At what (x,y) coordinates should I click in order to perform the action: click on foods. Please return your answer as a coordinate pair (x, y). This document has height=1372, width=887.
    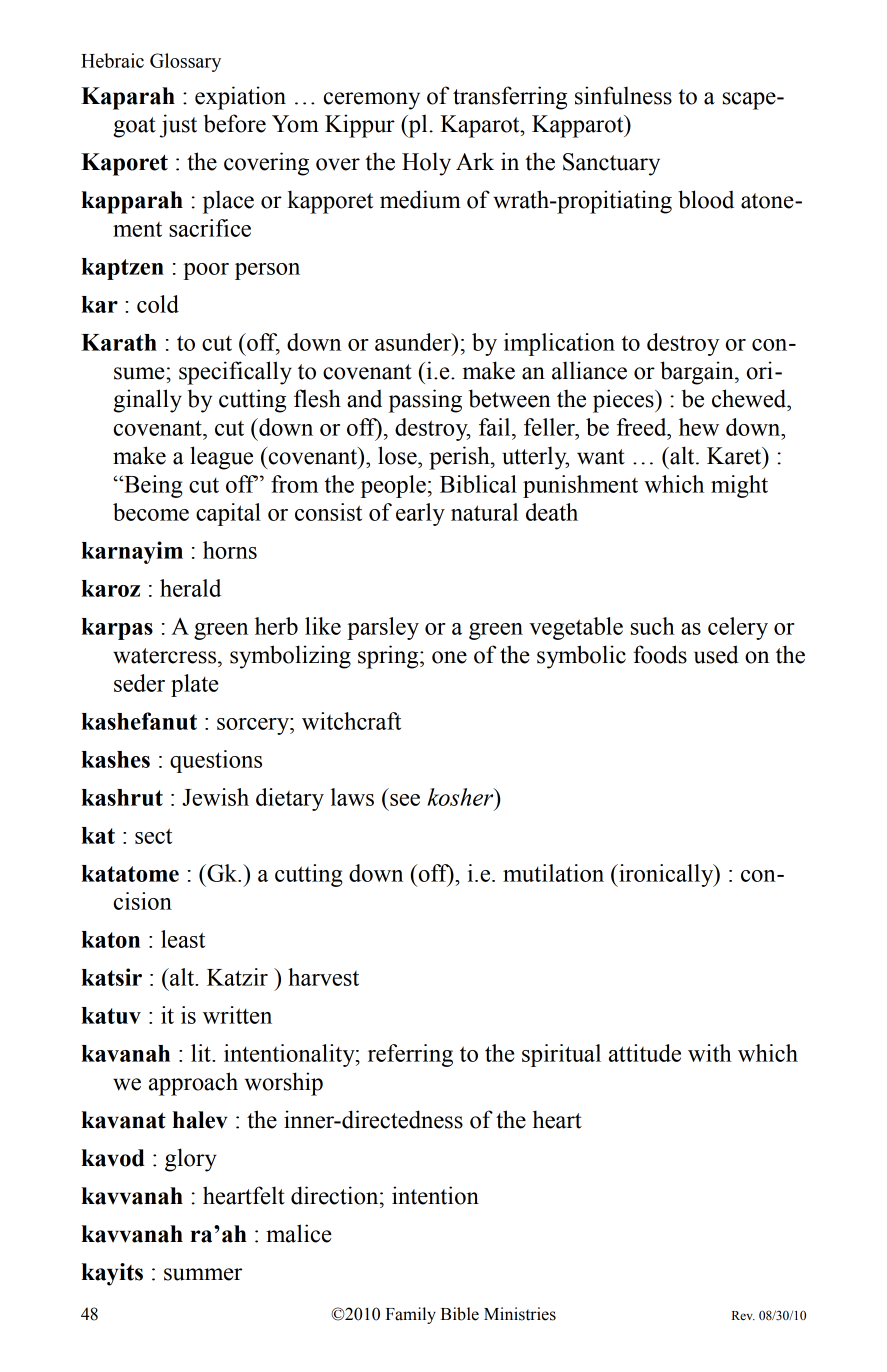
    Looking at the image, I should click on (660, 654).
